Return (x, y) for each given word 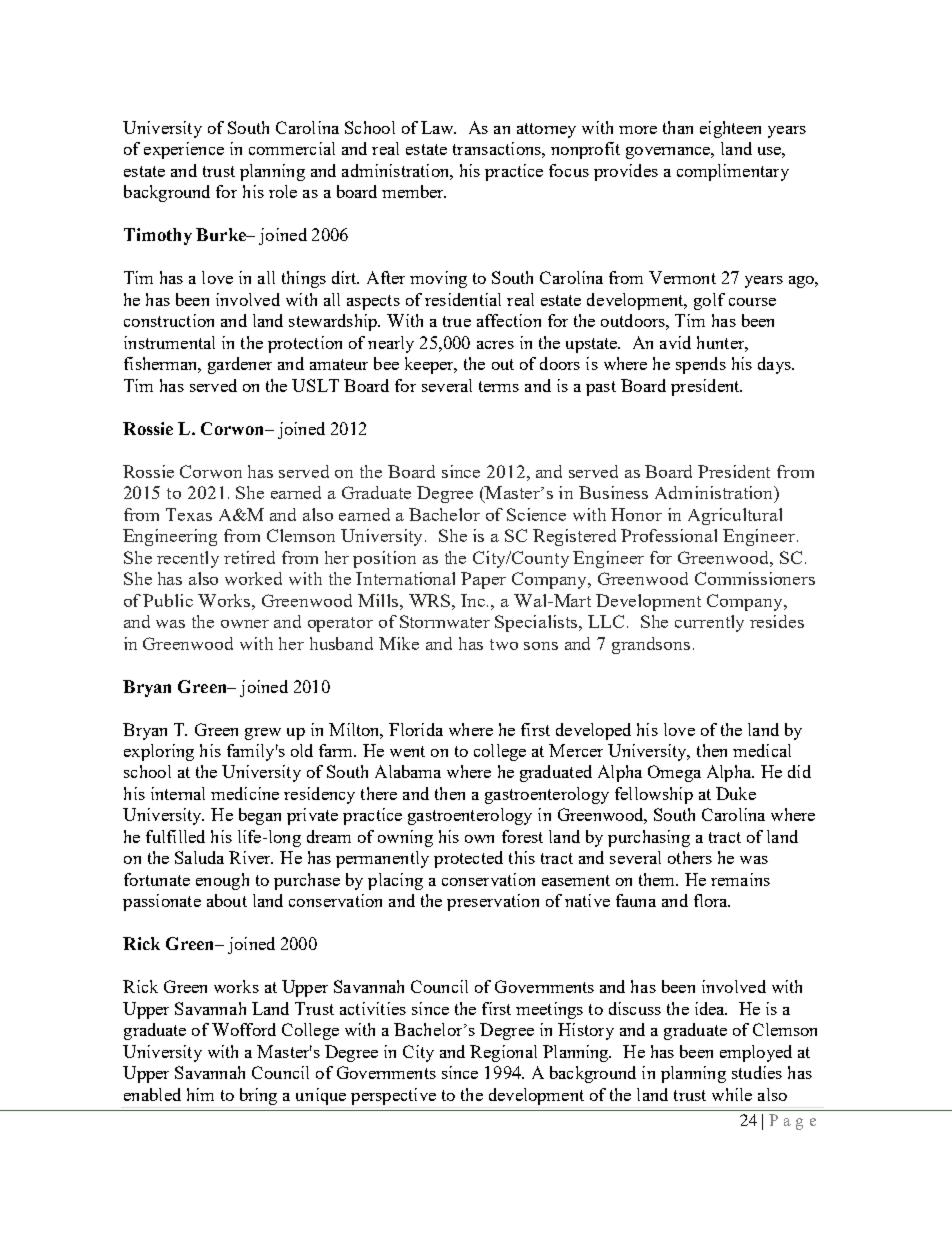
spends (701, 365)
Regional (503, 1053)
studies (757, 1072)
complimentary (733, 172)
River (251, 857)
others (690, 857)
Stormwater (445, 621)
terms (499, 386)
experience (184, 150)
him (200, 1094)
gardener (240, 365)
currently (709, 623)
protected (468, 859)
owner (245, 624)
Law (438, 127)
